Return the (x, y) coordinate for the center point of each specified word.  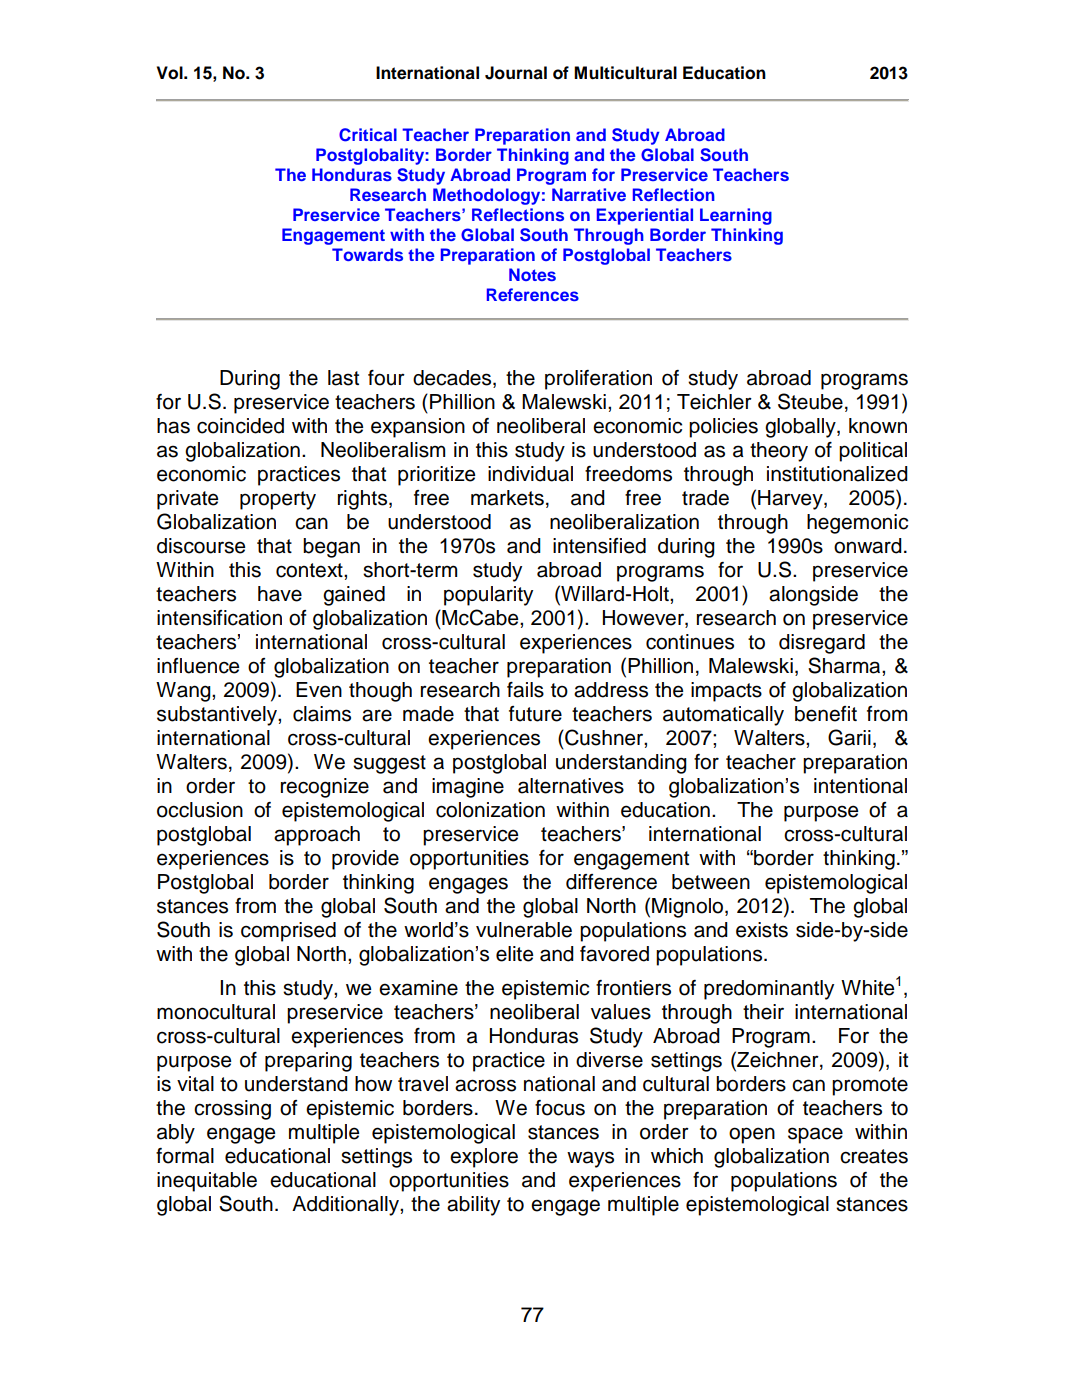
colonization (490, 810)
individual (530, 474)
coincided (240, 426)
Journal (516, 73)
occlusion (200, 810)
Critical (368, 135)
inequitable (207, 1182)
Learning (736, 216)
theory (779, 452)
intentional (860, 786)
